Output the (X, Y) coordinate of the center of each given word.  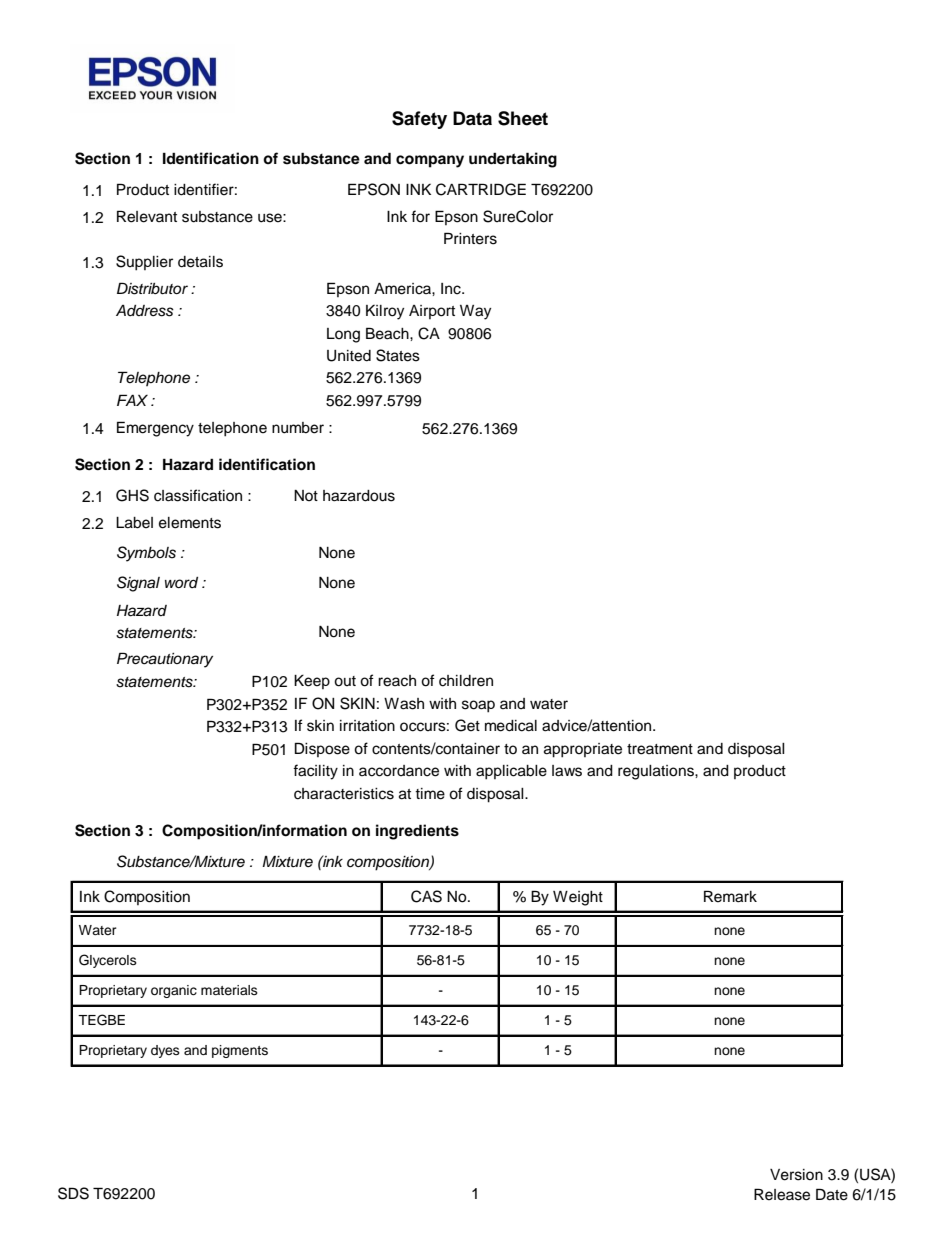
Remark (730, 896)
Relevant (147, 216)
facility (315, 772)
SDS (73, 1193)
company (430, 161)
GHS (132, 495)
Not (306, 495)
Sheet (523, 118)
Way (475, 312)
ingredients (417, 832)
